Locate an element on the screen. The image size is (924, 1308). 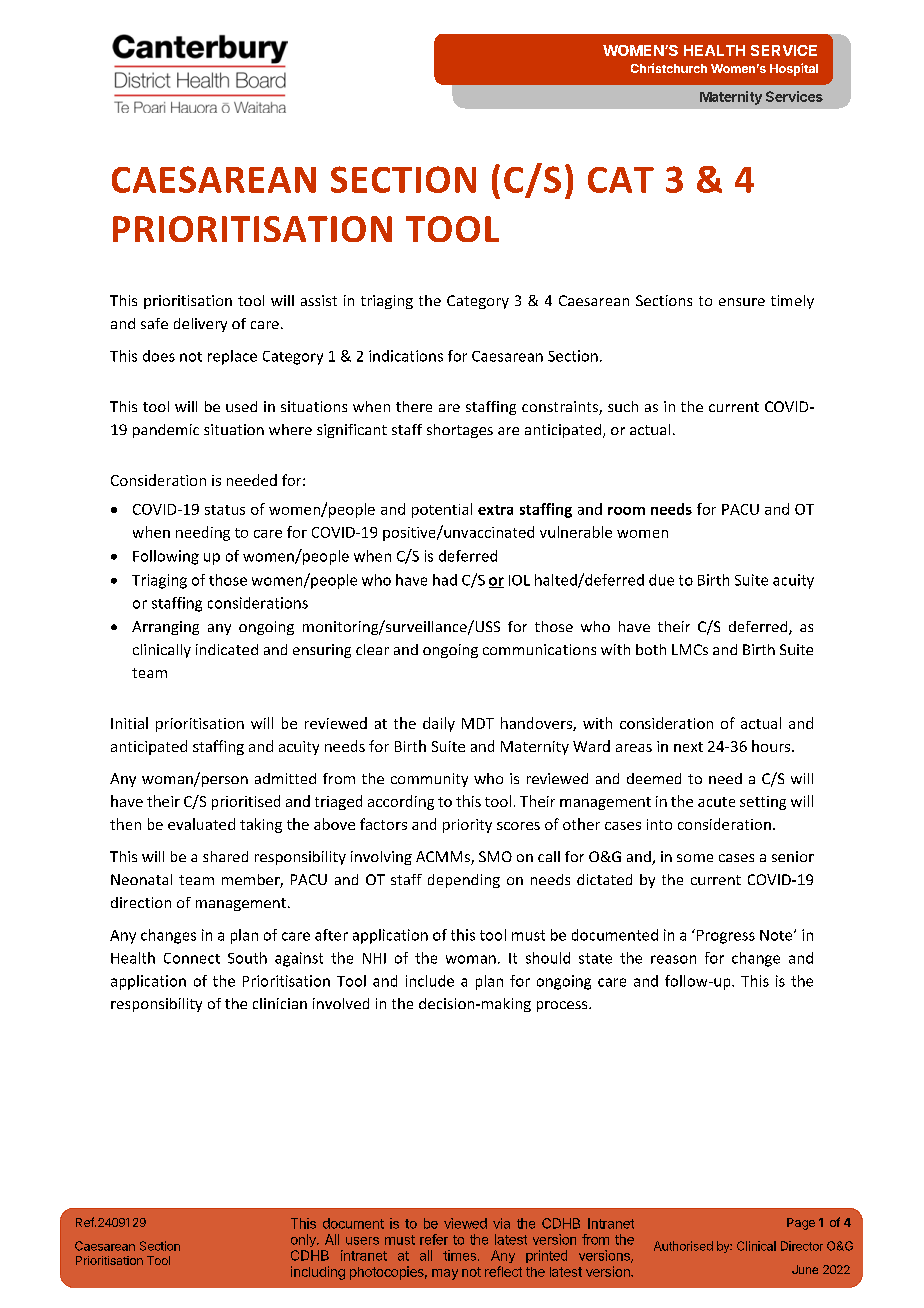
Christchurch is located at coordinates (669, 68).
